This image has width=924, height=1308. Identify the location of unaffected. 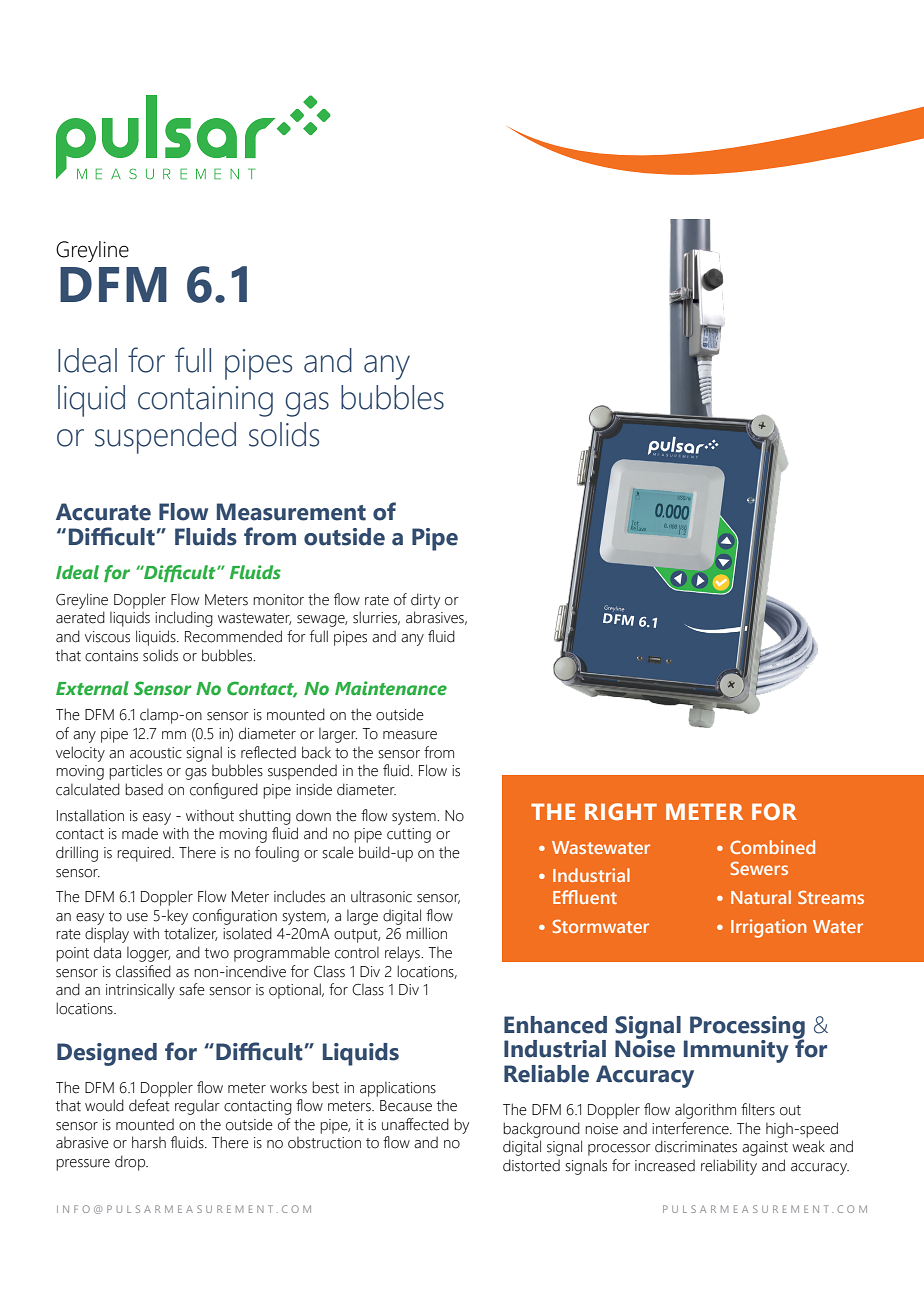
(415, 1124).
